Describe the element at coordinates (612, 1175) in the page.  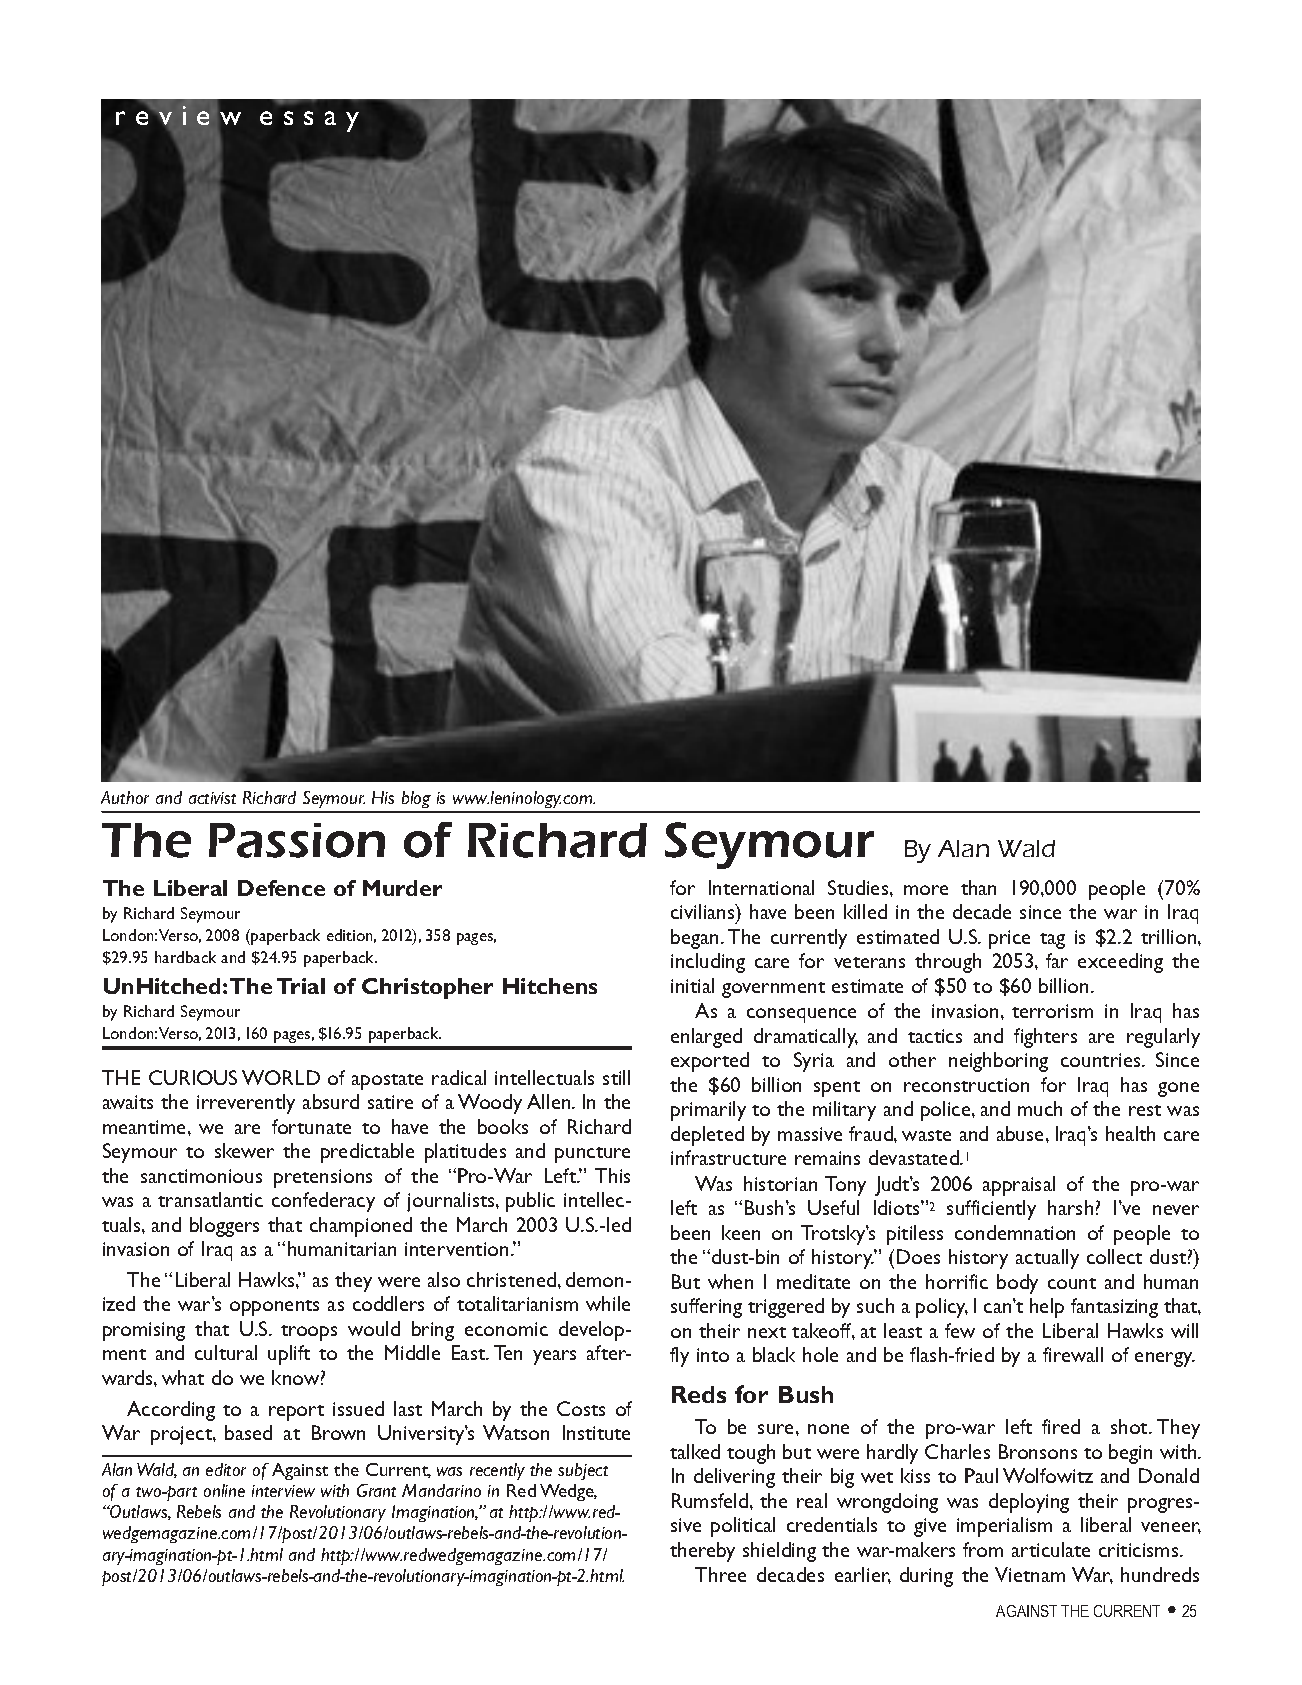
I see `This` at that location.
